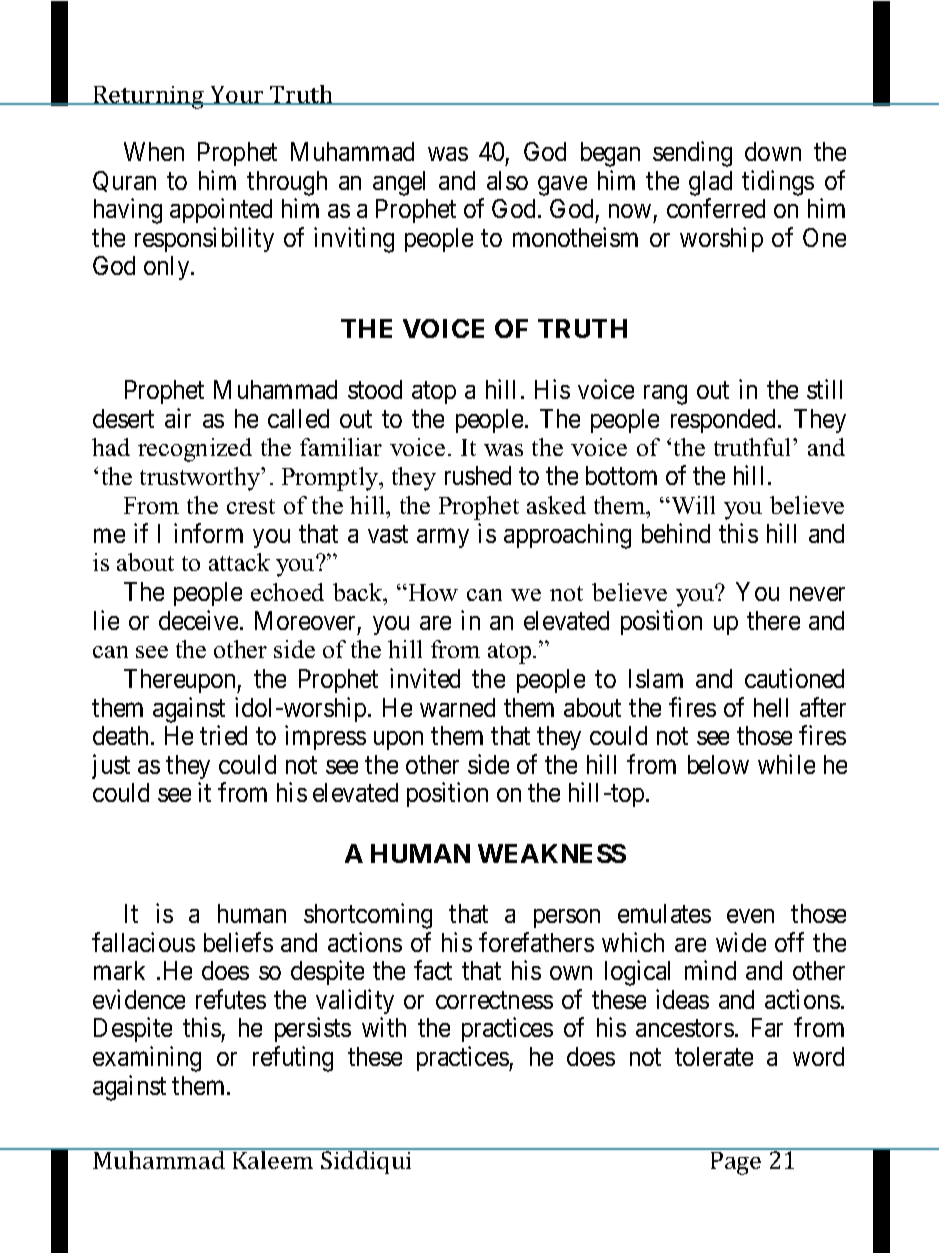 The width and height of the screenshot is (939, 1253). Describe the element at coordinates (366, 1161) in the screenshot. I see `Siddiqui` at that location.
